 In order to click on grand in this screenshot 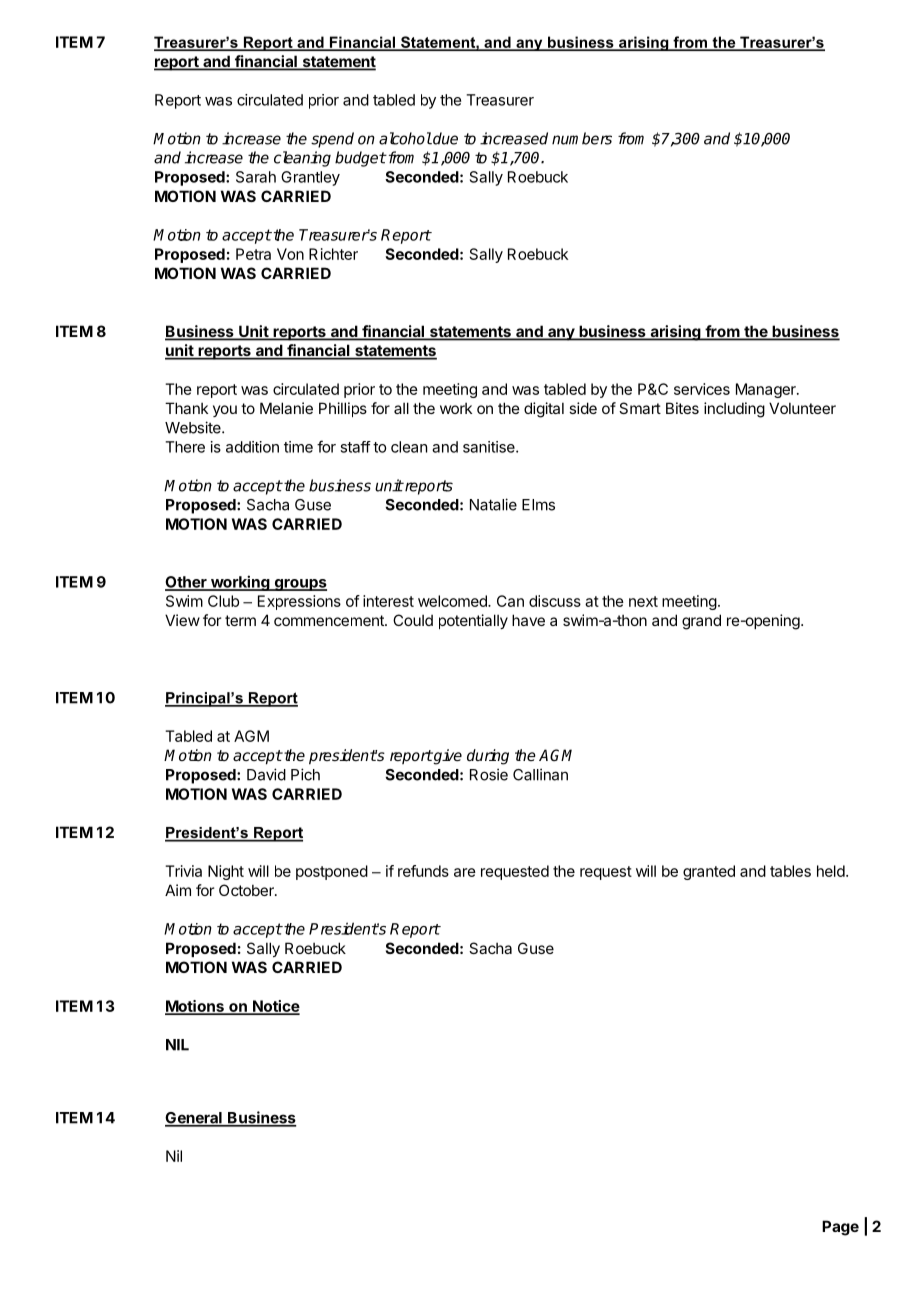, I will do `click(701, 622)`.
